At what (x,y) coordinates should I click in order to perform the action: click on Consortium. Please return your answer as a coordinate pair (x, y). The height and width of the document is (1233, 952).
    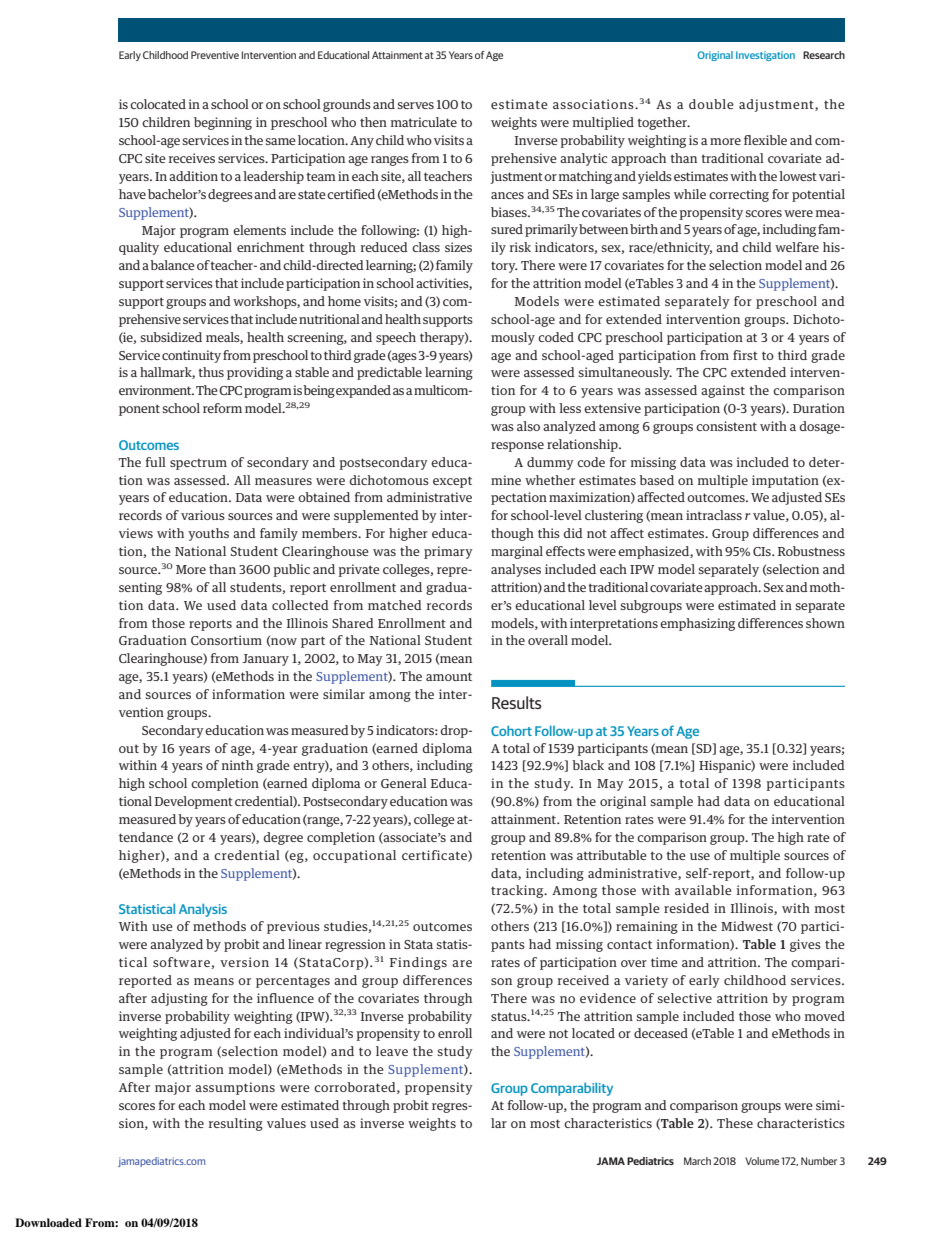
    Looking at the image, I should click on (226, 640).
